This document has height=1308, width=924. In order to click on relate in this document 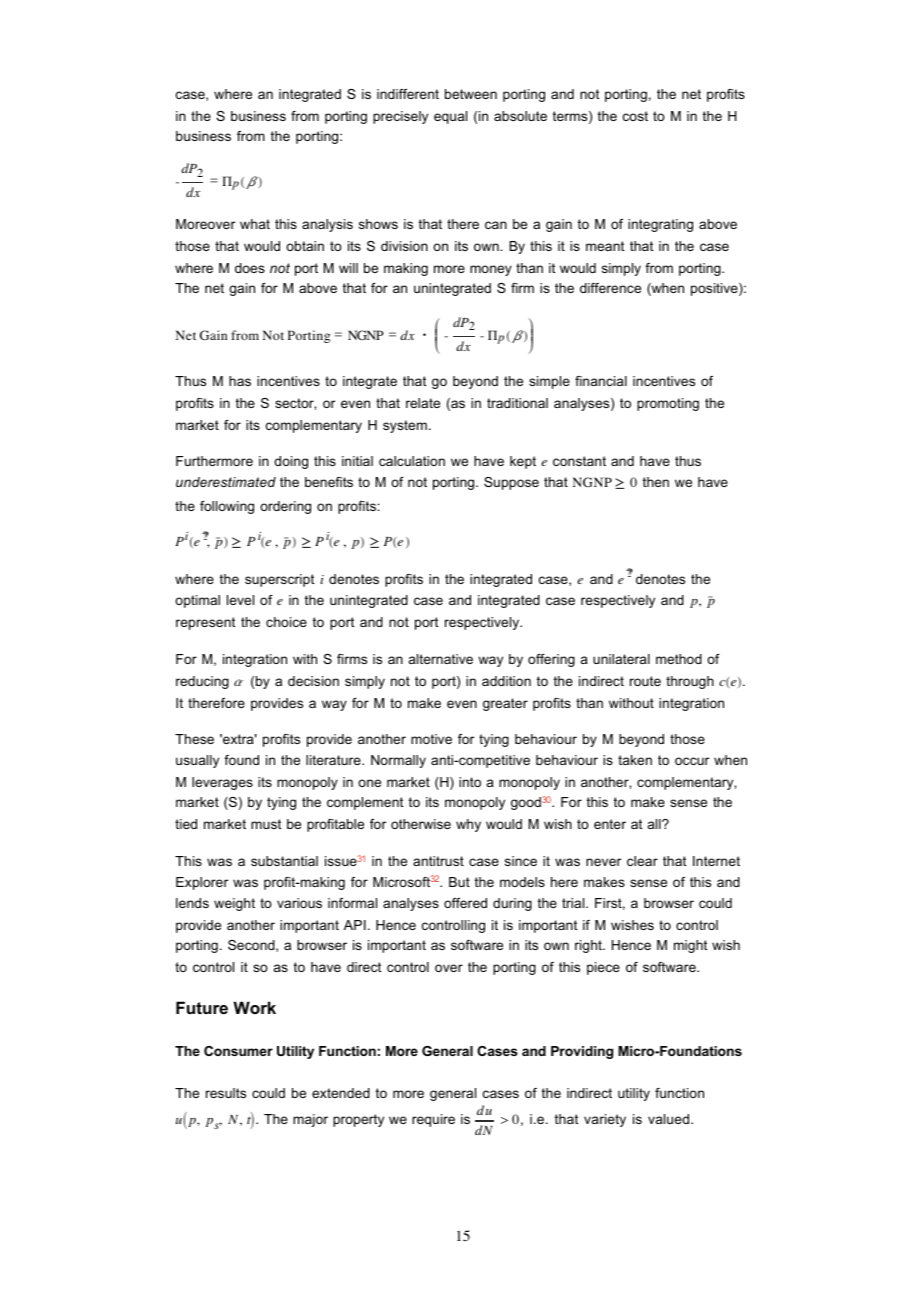, I will do `click(423, 403)`.
